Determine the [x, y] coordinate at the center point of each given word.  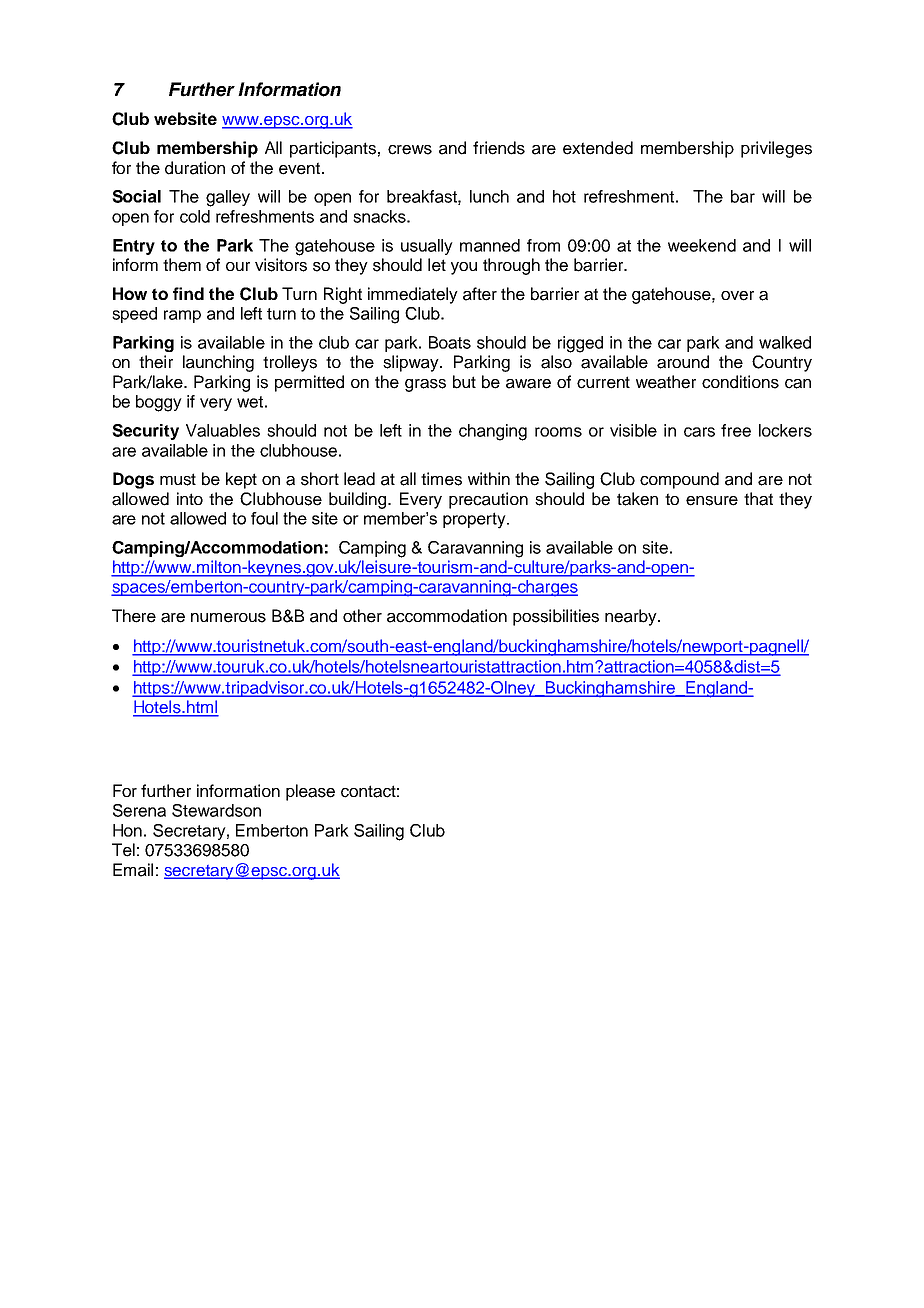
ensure [712, 501]
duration [195, 168]
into [190, 498]
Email [133, 870]
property [475, 520]
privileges [776, 149]
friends [499, 148]
